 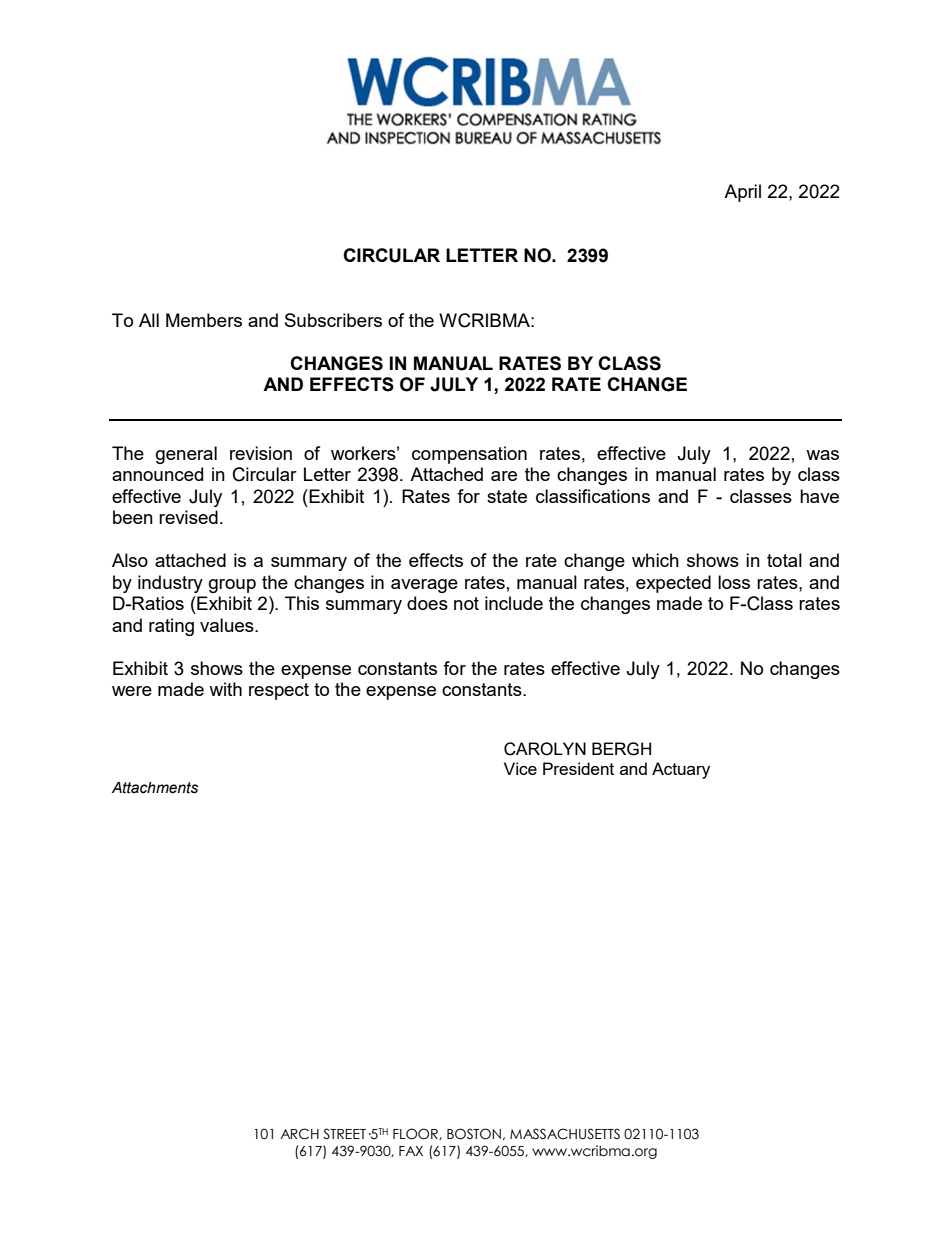 What do you see at coordinates (469, 455) in the document?
I see `compensation` at bounding box center [469, 455].
